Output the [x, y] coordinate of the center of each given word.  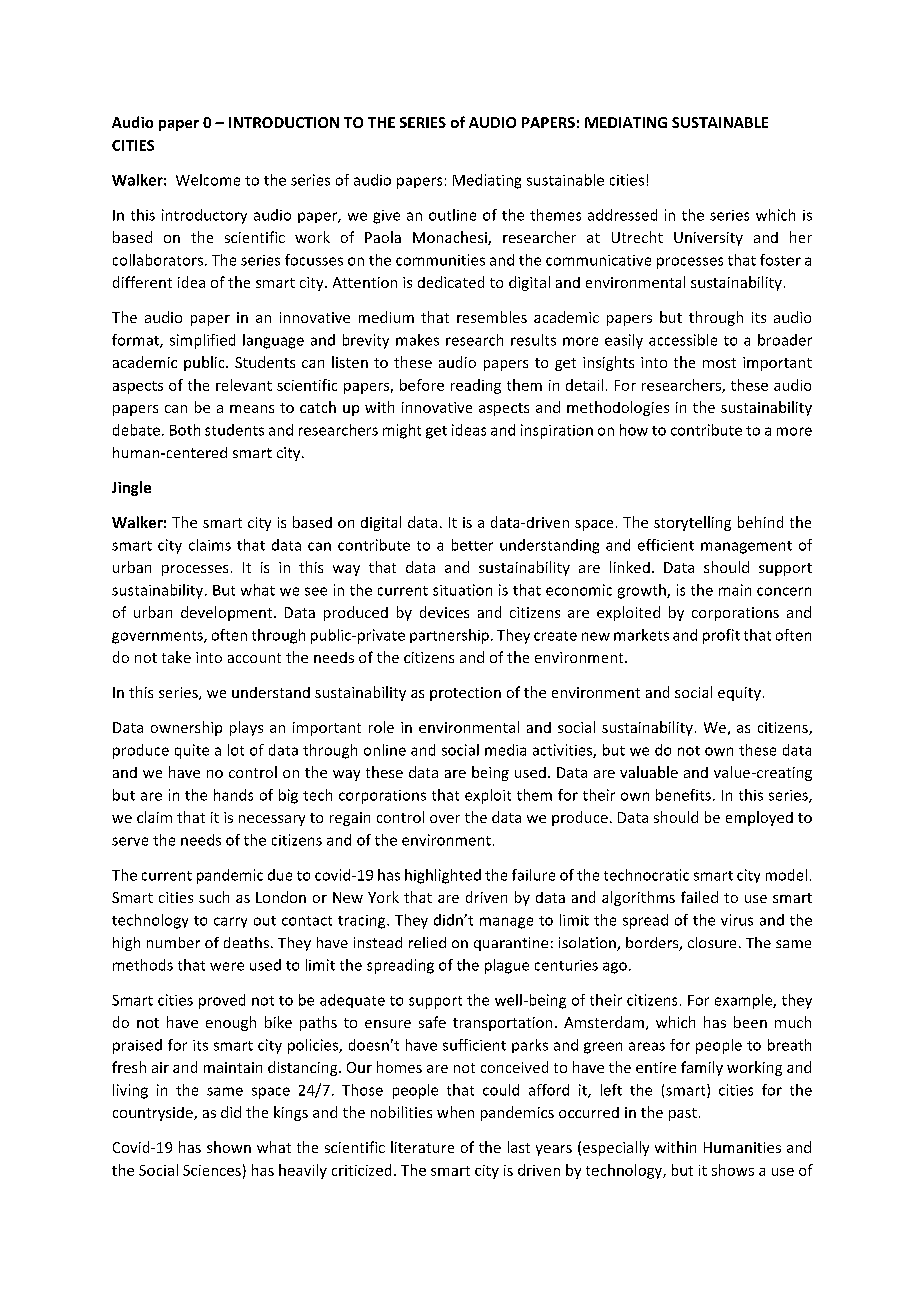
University [708, 239]
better [472, 545]
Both [185, 430]
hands [233, 795]
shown [229, 1147]
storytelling [692, 523]
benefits [683, 795]
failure [533, 875]
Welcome [208, 180]
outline [452, 215]
